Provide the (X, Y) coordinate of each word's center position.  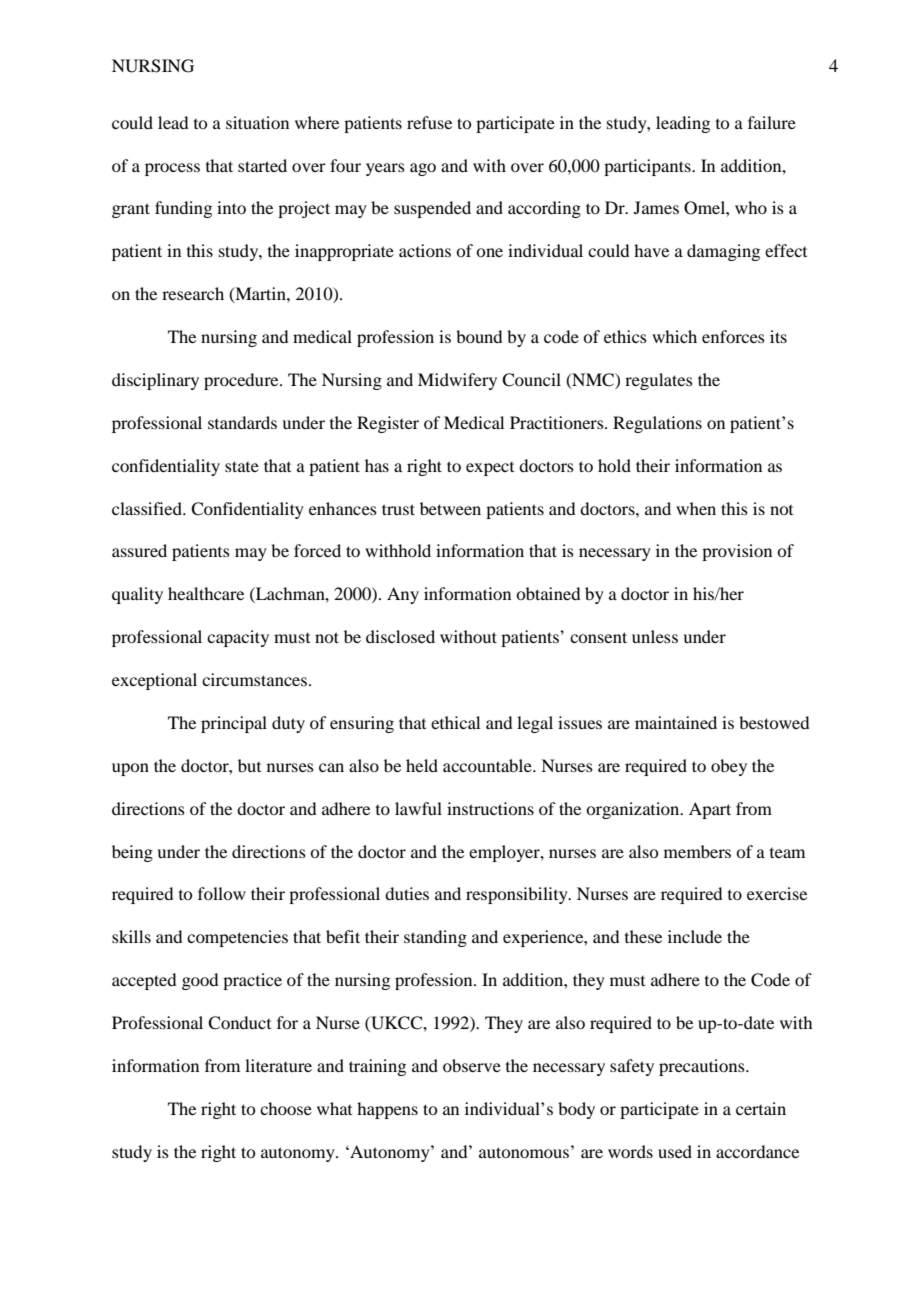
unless (655, 636)
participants (648, 167)
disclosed (400, 636)
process (172, 169)
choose (286, 1108)
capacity (238, 638)
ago (423, 169)
